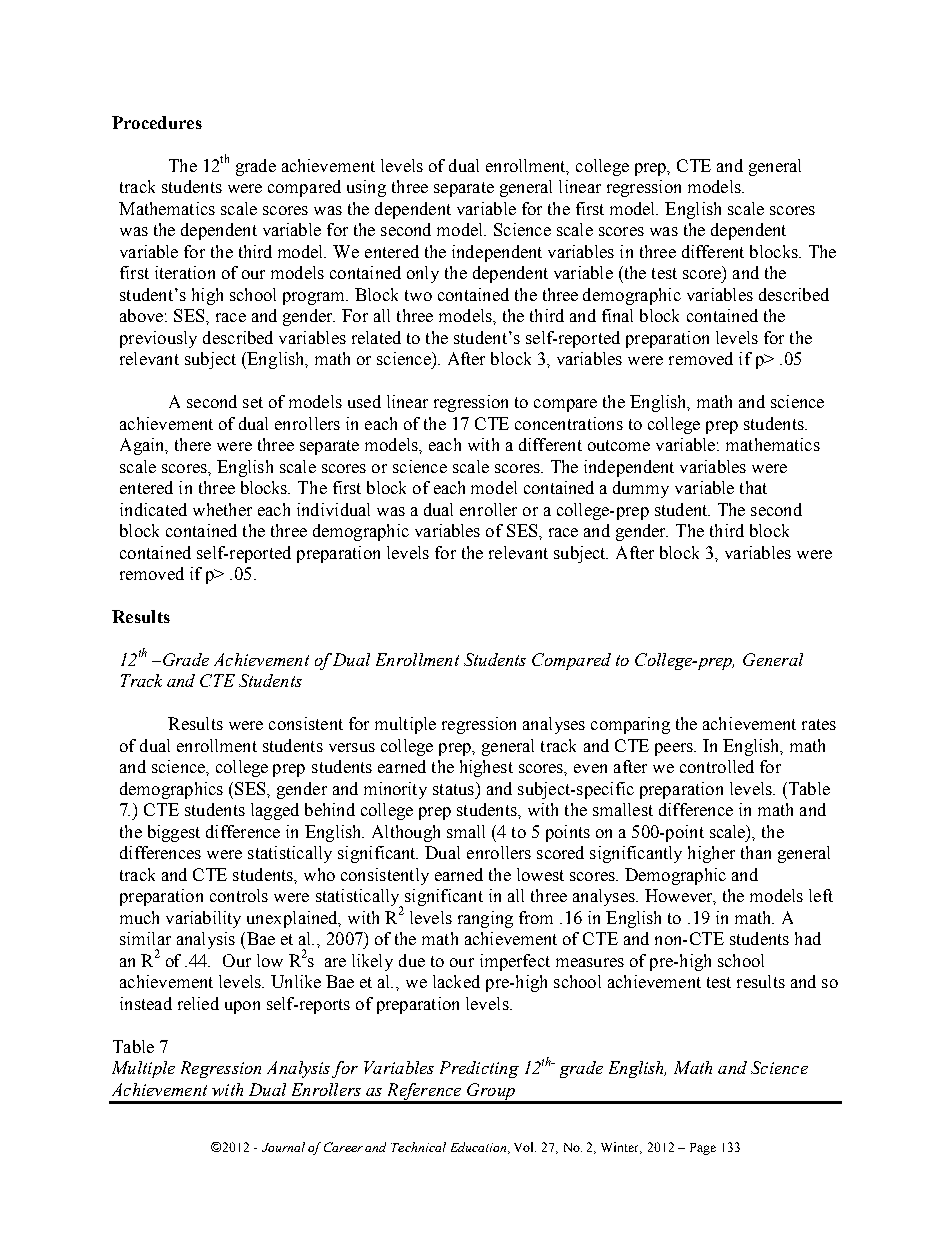 Image resolution: width=952 pixels, height=1233 pixels. Describe the element at coordinates (569, 423) in the page. I see `concentrations` at that location.
